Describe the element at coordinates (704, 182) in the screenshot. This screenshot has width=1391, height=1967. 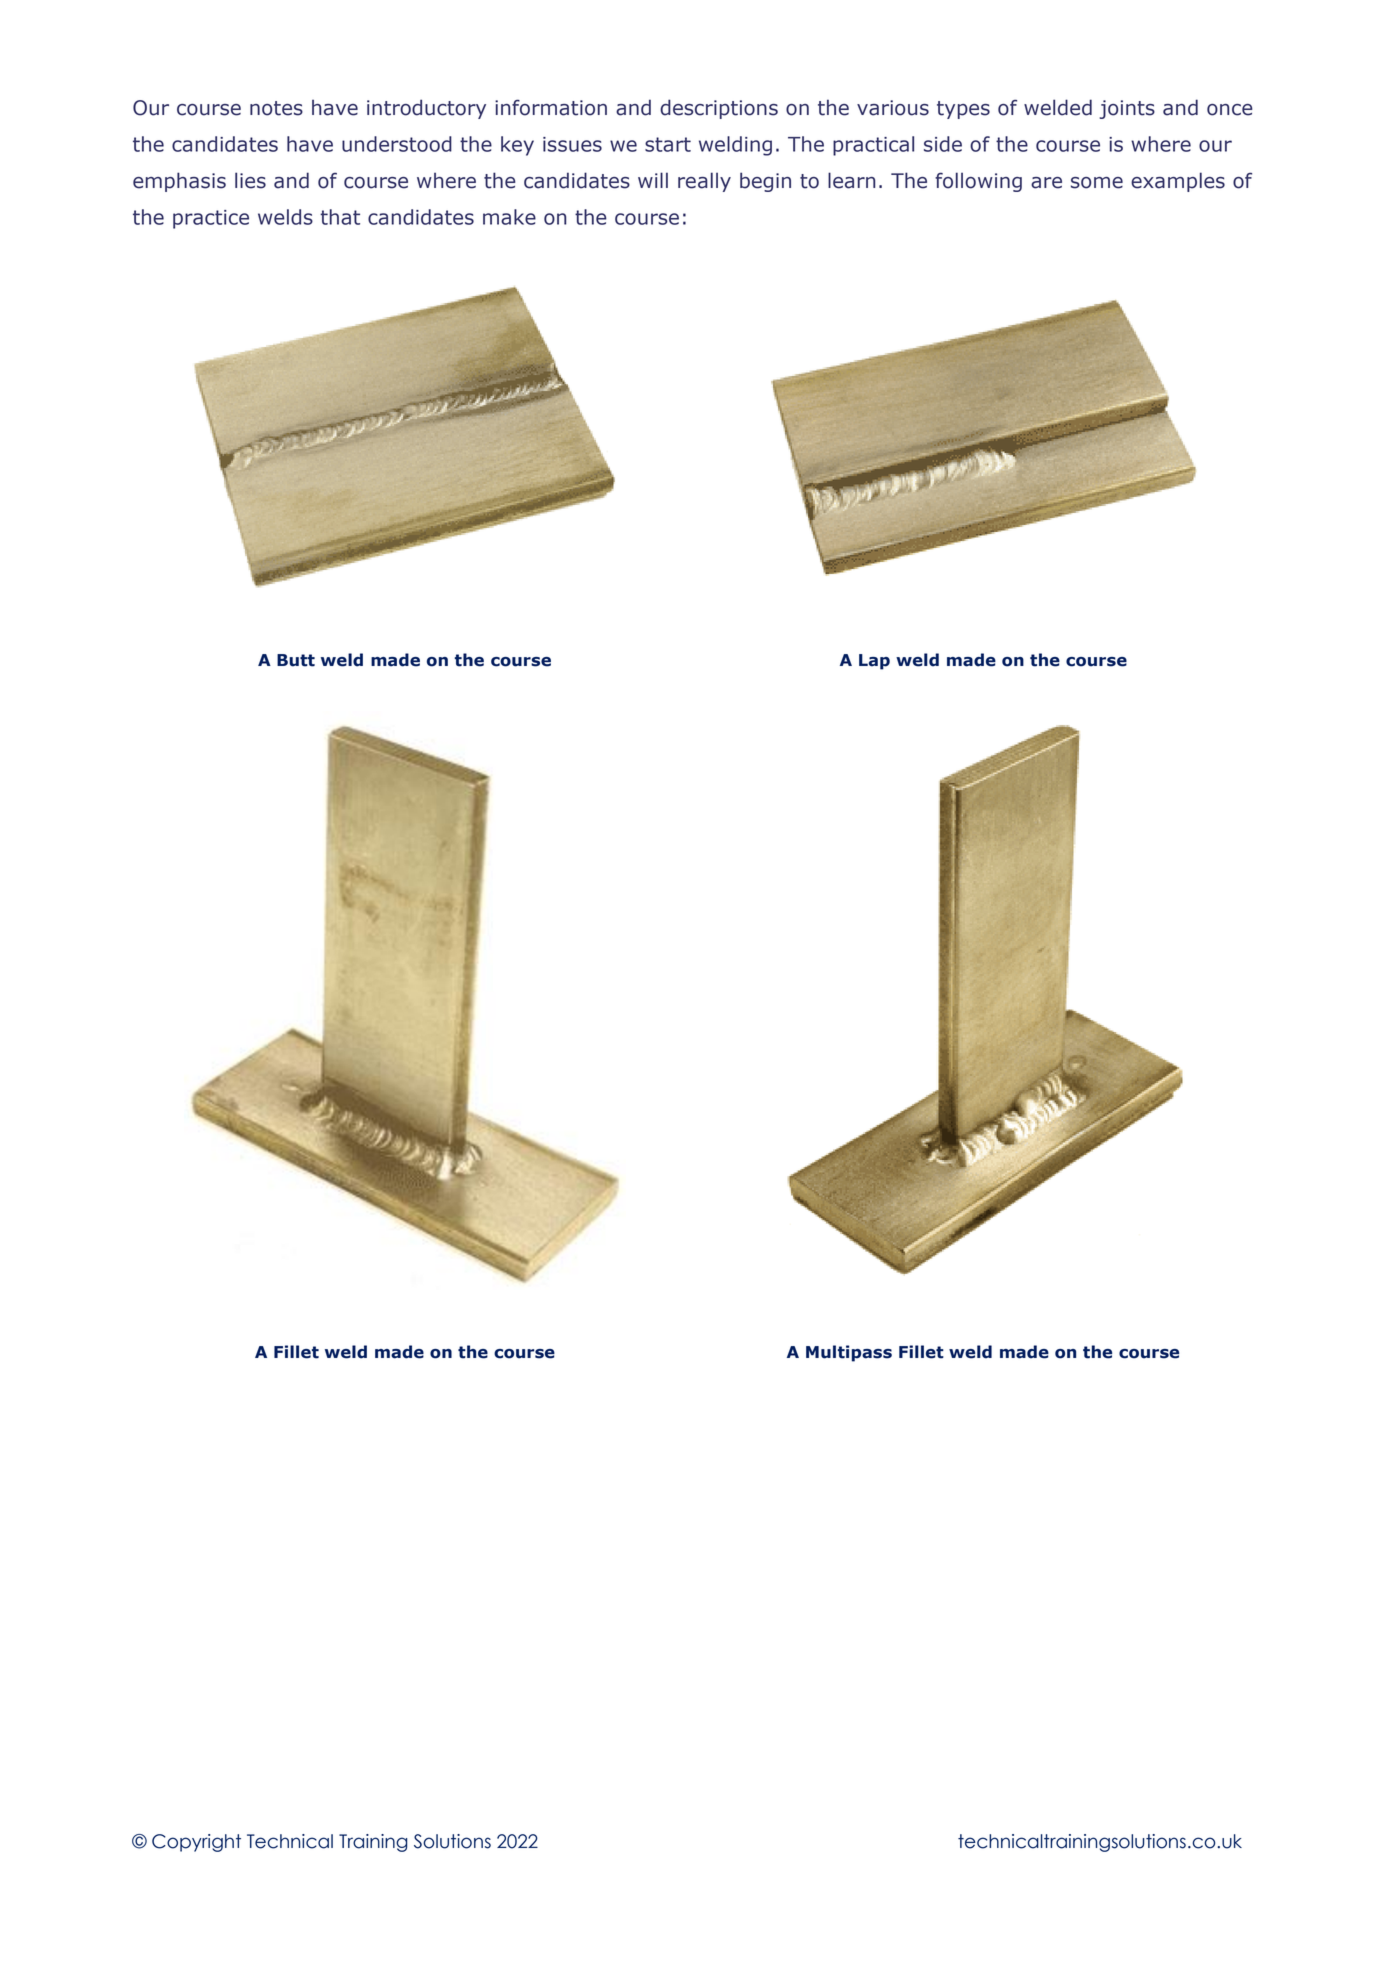
I see `really` at that location.
